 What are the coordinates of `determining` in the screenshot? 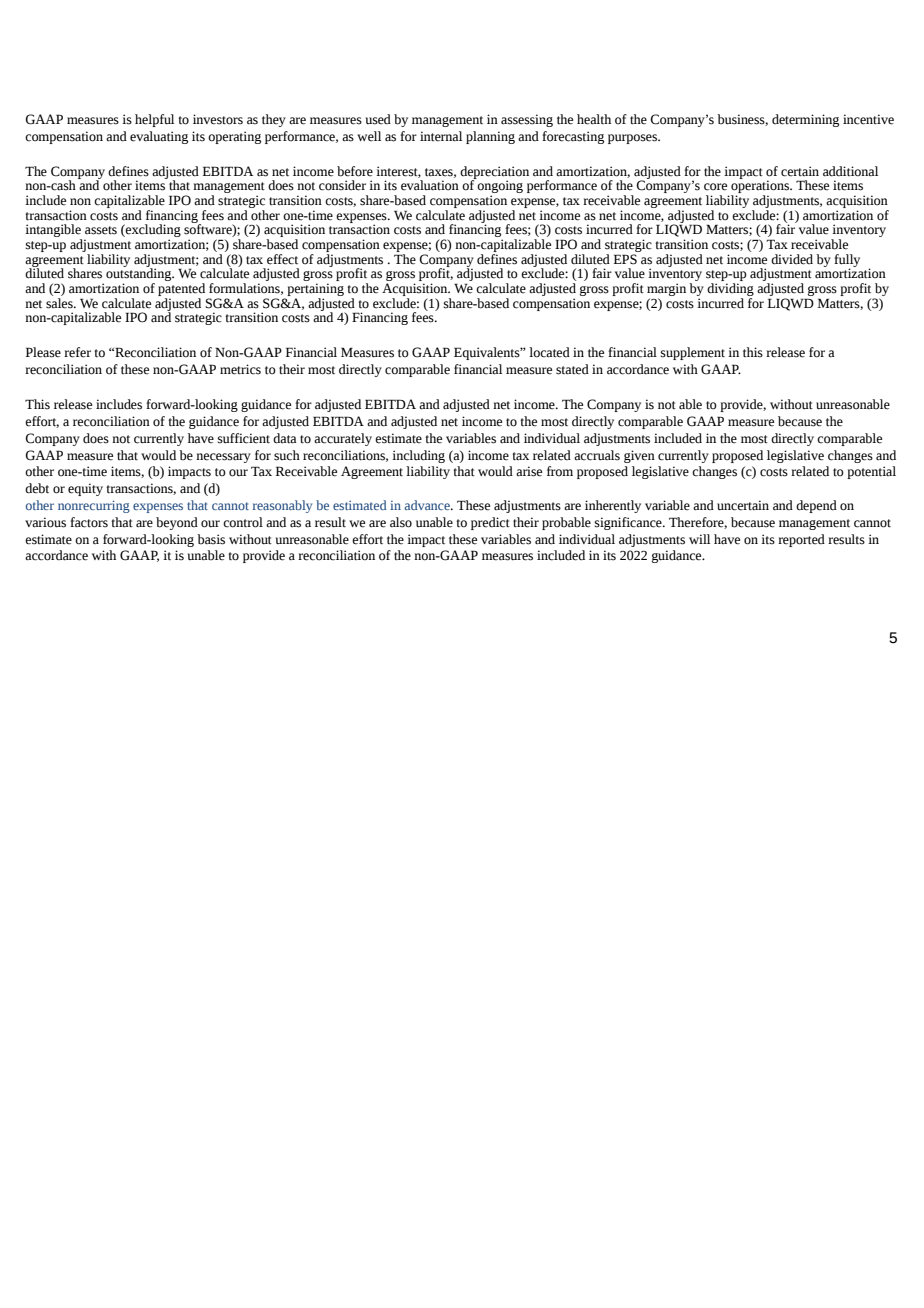 It's located at (805, 120).
